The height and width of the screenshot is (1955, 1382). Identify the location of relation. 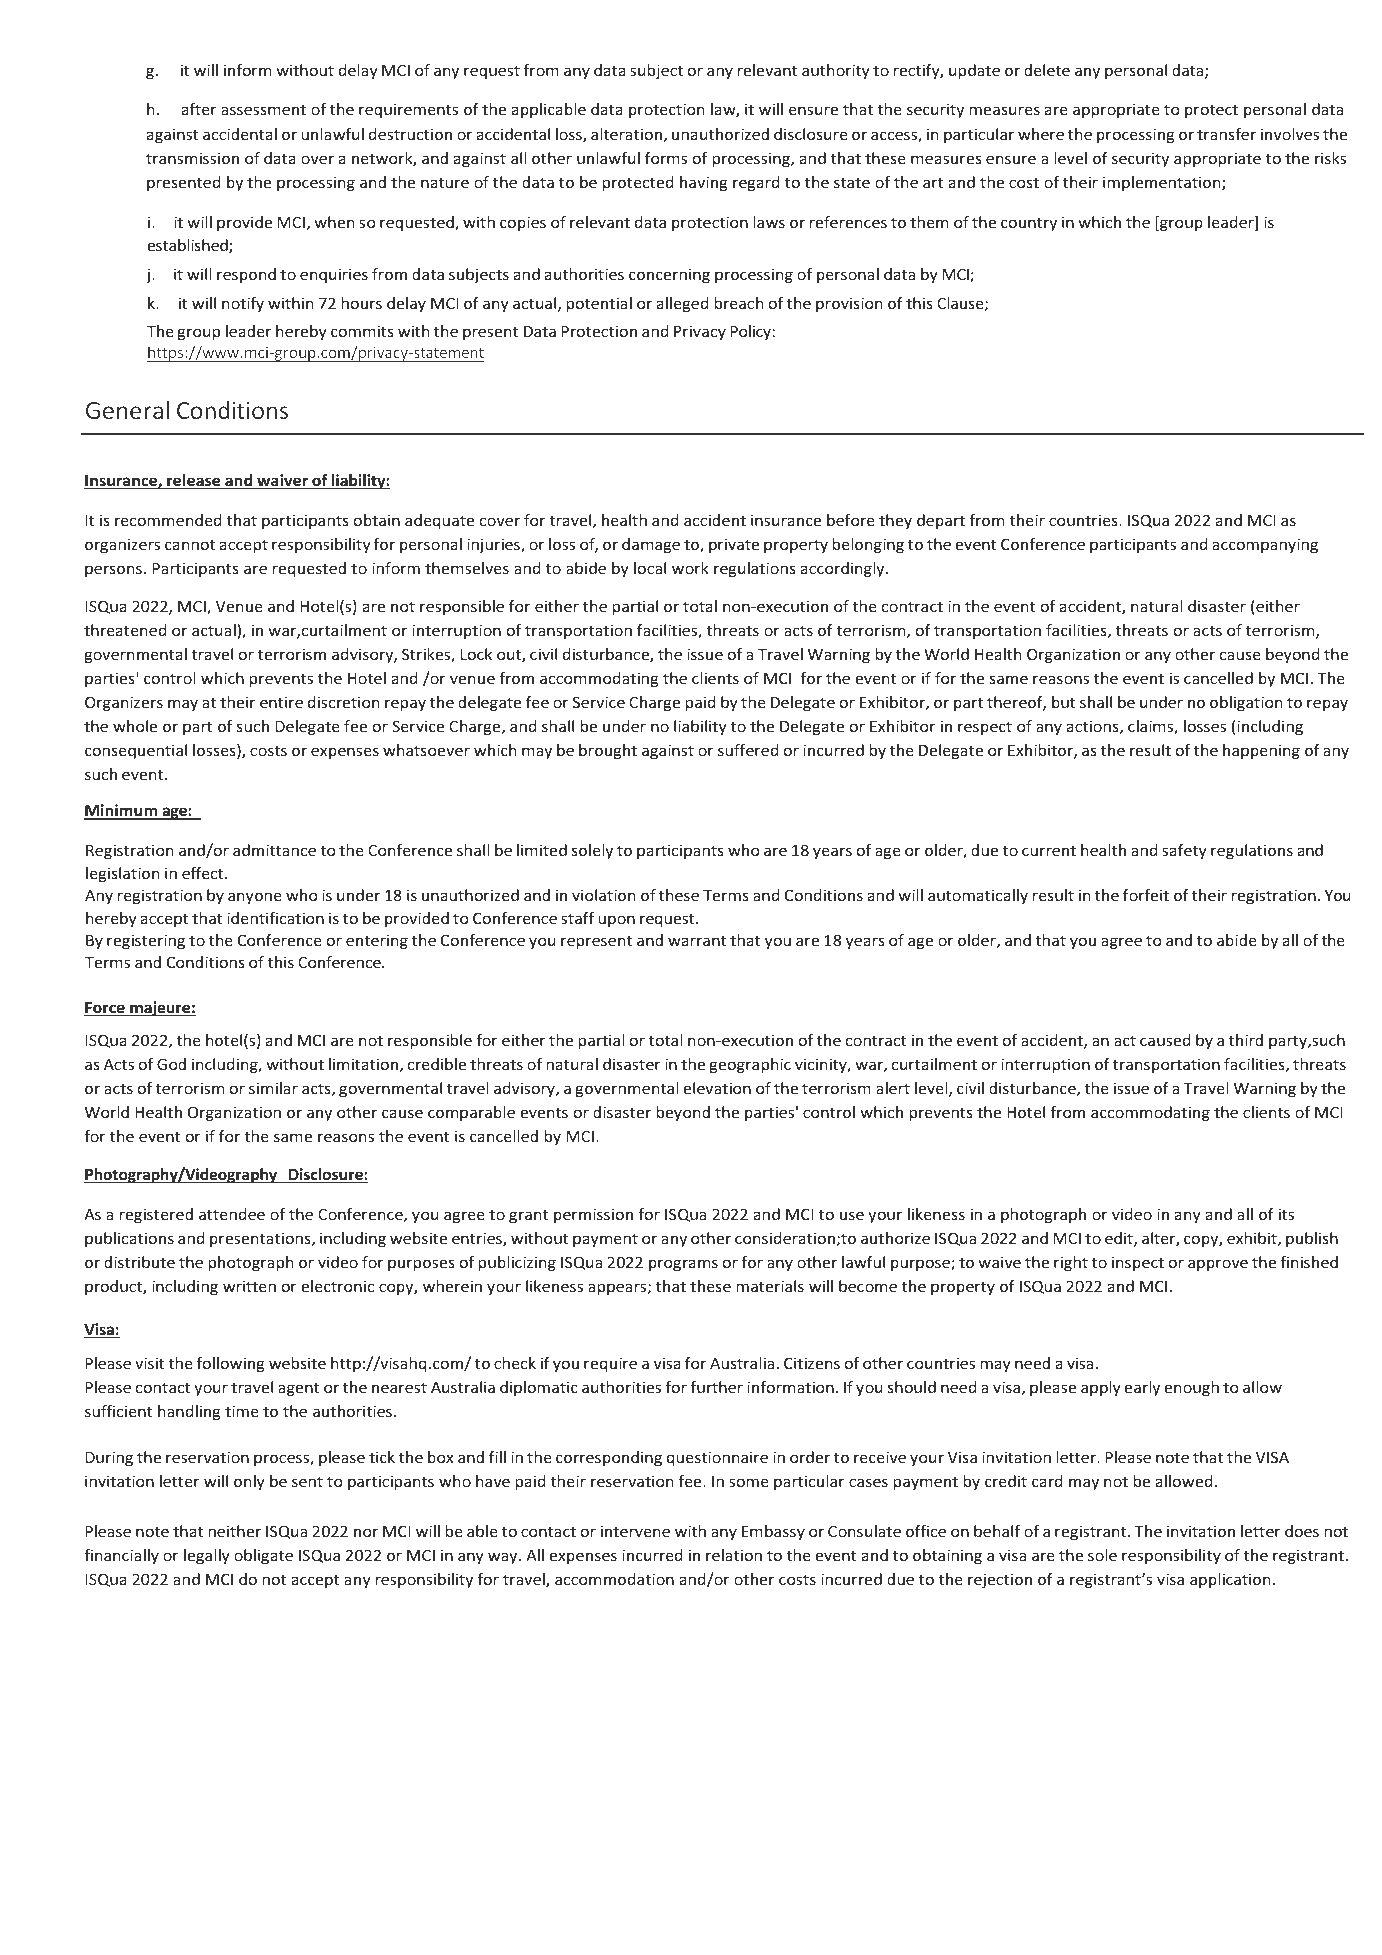
(734, 1555).
